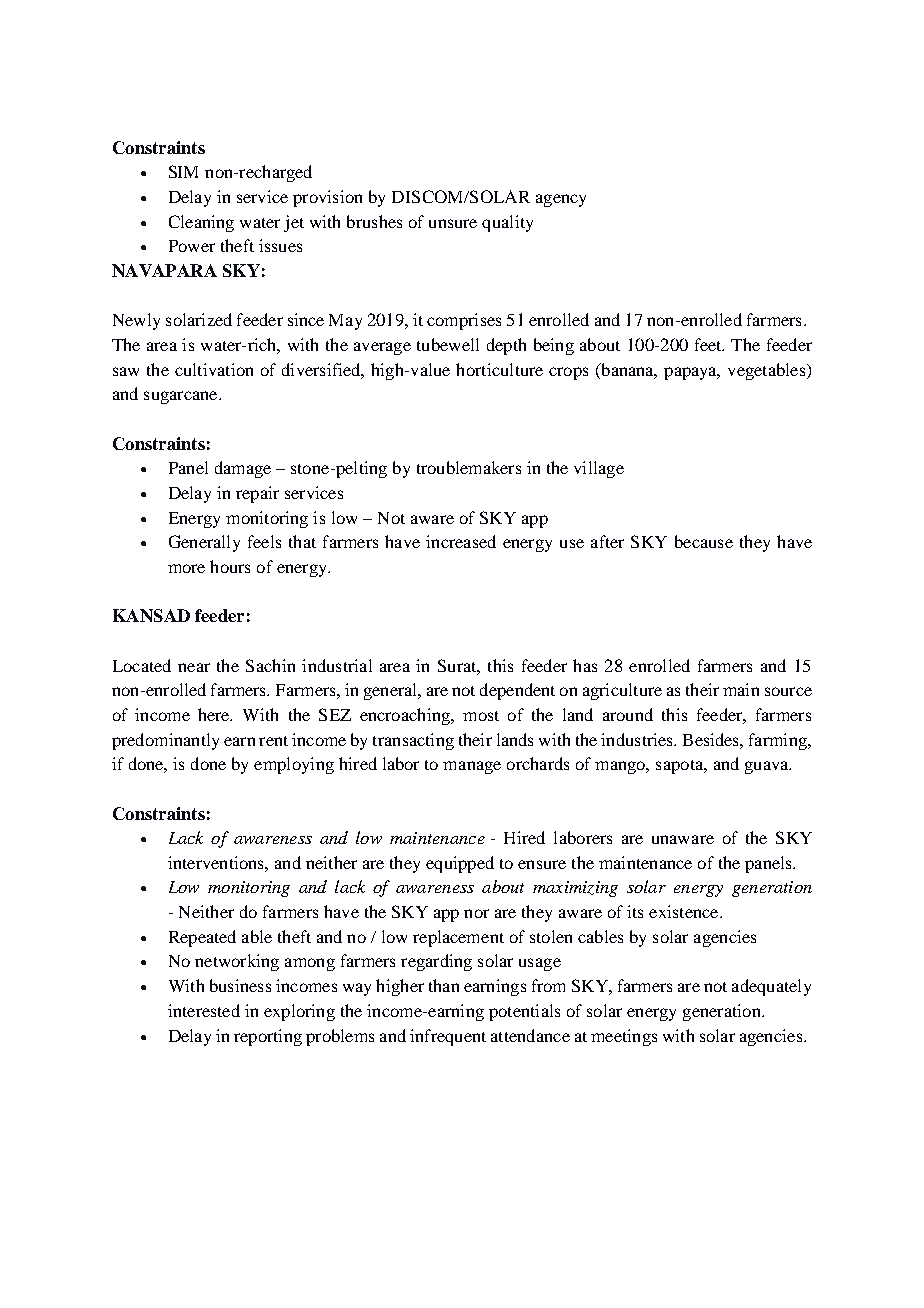 The width and height of the screenshot is (924, 1308). What do you see at coordinates (771, 987) in the screenshot?
I see `adequately` at bounding box center [771, 987].
